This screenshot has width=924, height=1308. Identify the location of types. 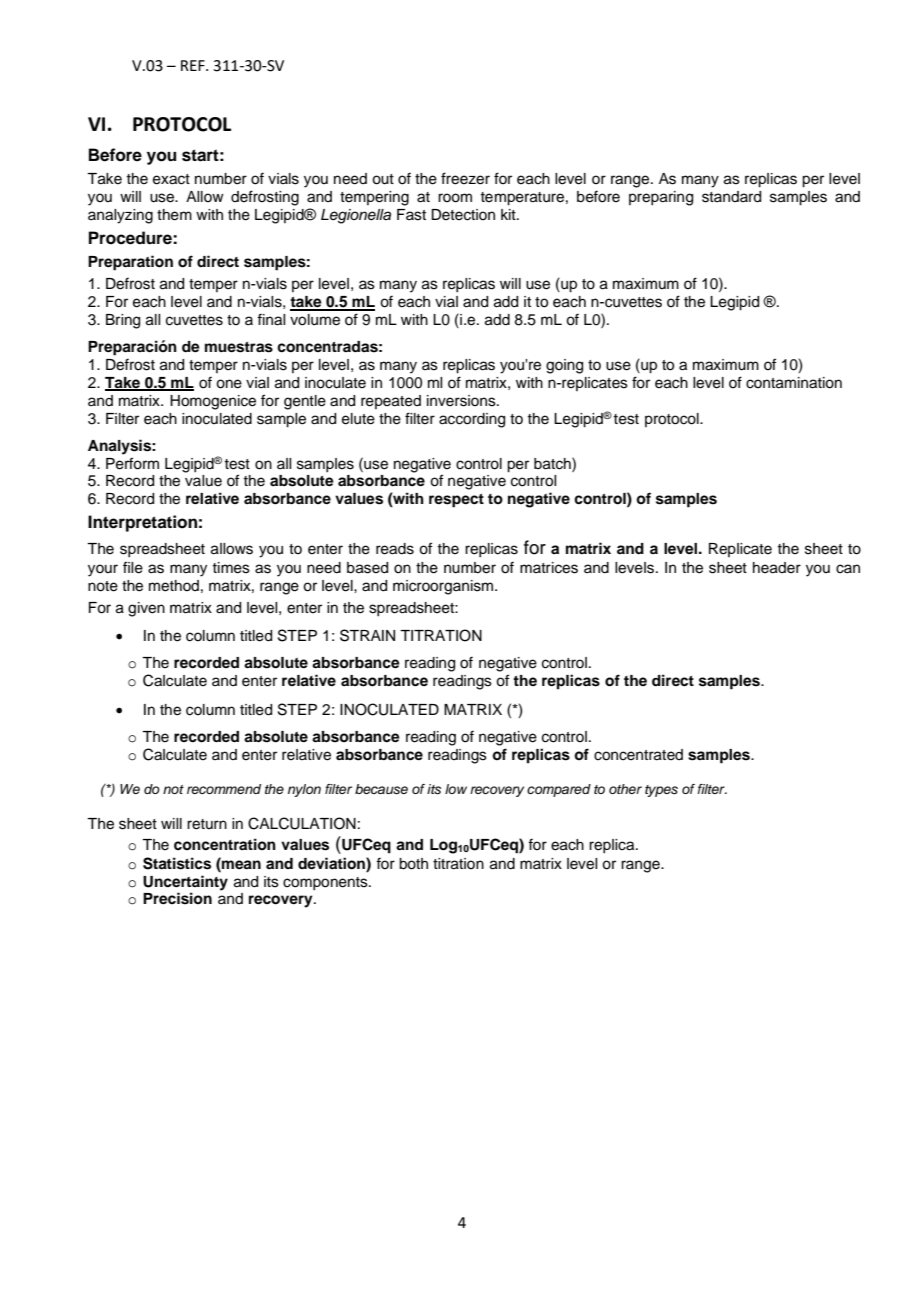
(661, 791).
